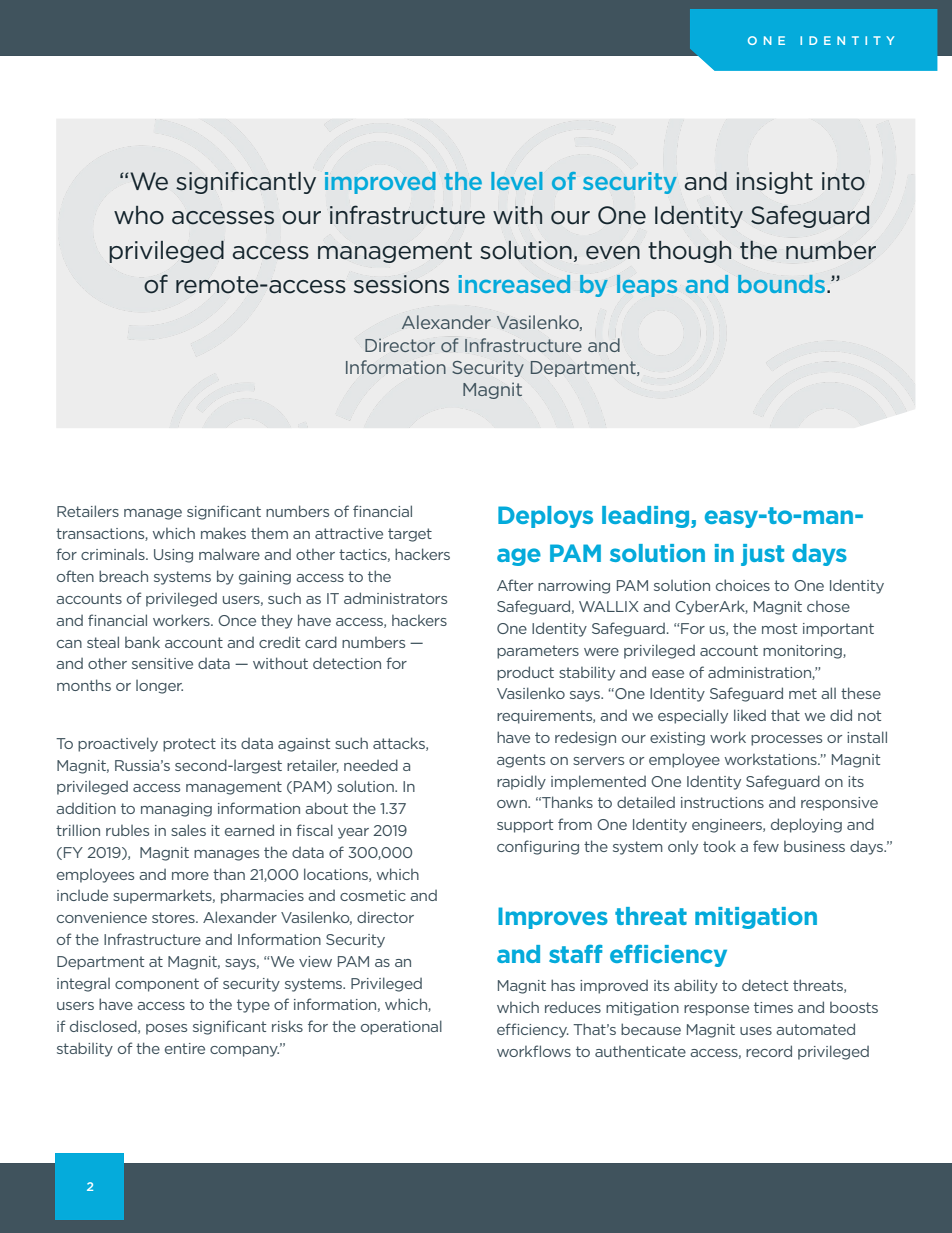  What do you see at coordinates (525, 826) in the screenshot?
I see `support` at bounding box center [525, 826].
